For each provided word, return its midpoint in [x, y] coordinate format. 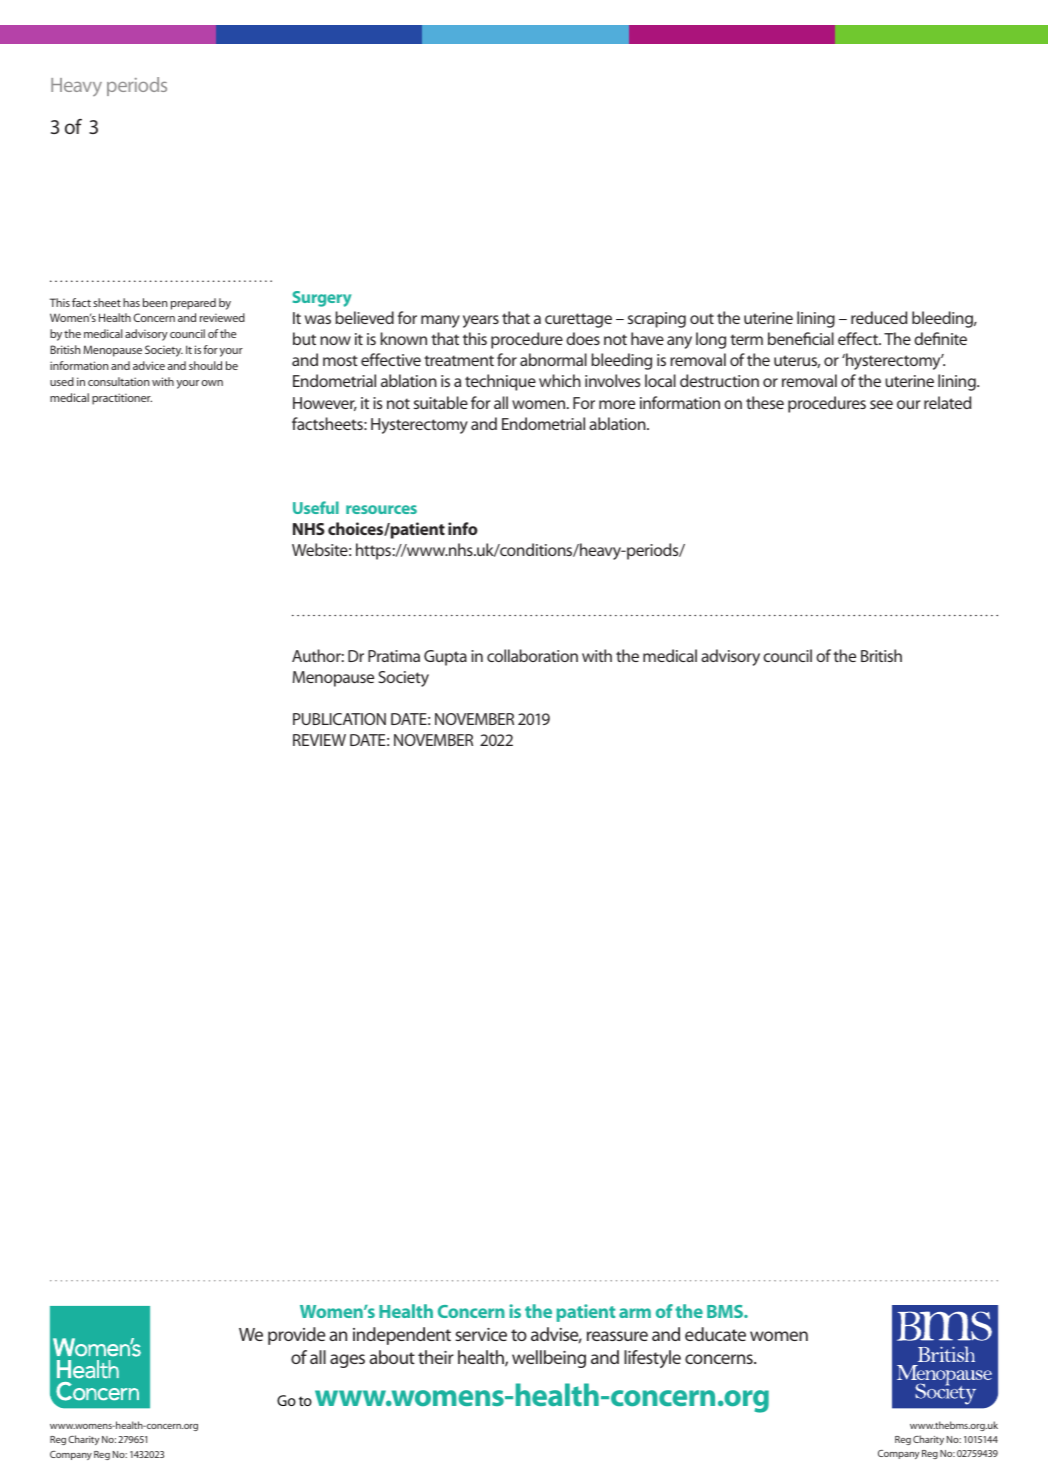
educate [715, 1334]
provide [296, 1336]
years [481, 321]
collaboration [532, 655]
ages [347, 1361]
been [155, 302]
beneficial [801, 338]
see [881, 404]
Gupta [445, 658]
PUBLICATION [339, 719]
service [481, 1334]
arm [635, 1313]
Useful [316, 507]
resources [381, 509]
